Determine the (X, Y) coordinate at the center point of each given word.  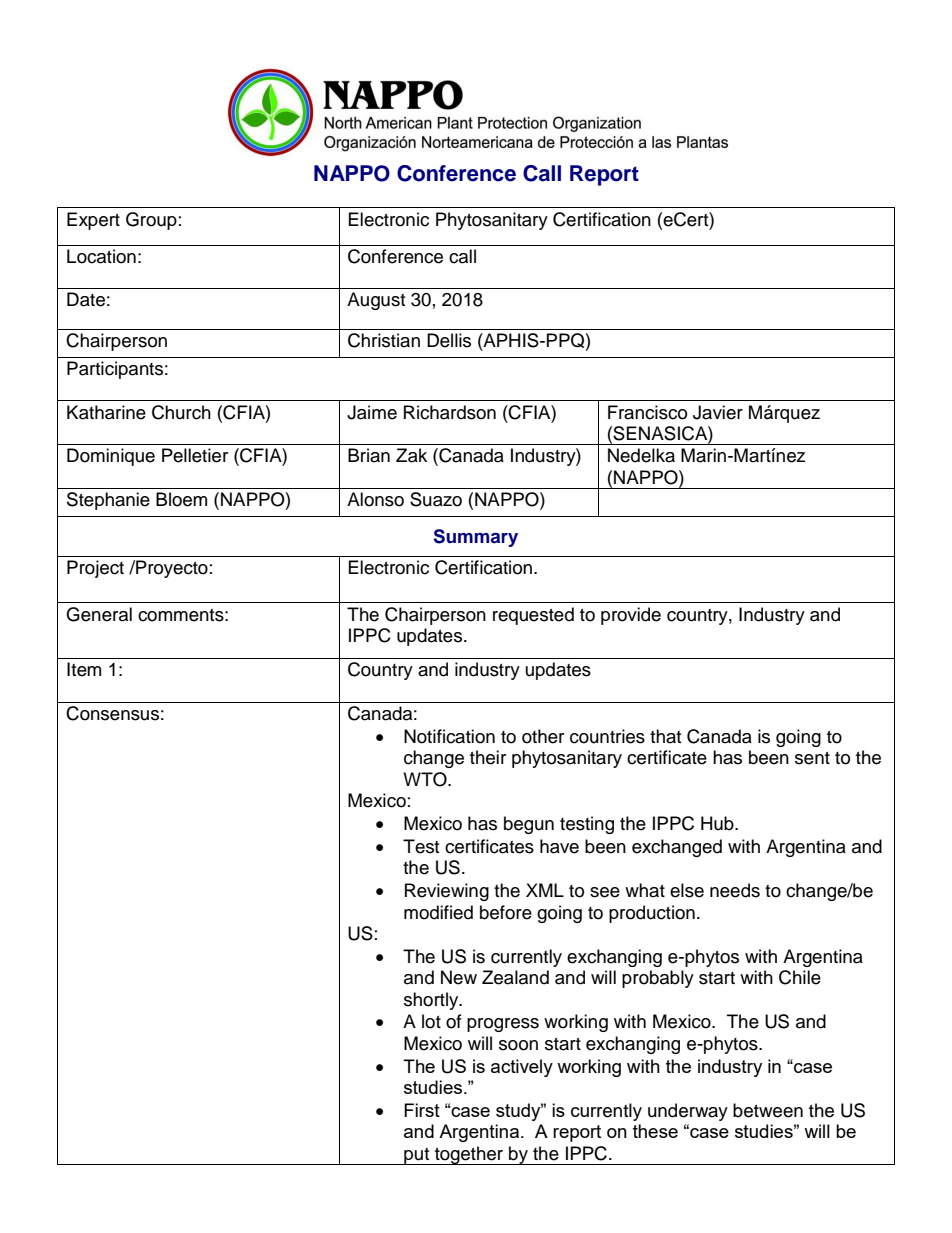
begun (529, 825)
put (417, 1156)
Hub (718, 823)
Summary (476, 538)
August (376, 301)
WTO (426, 779)
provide (631, 616)
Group (151, 221)
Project (95, 569)
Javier (718, 412)
